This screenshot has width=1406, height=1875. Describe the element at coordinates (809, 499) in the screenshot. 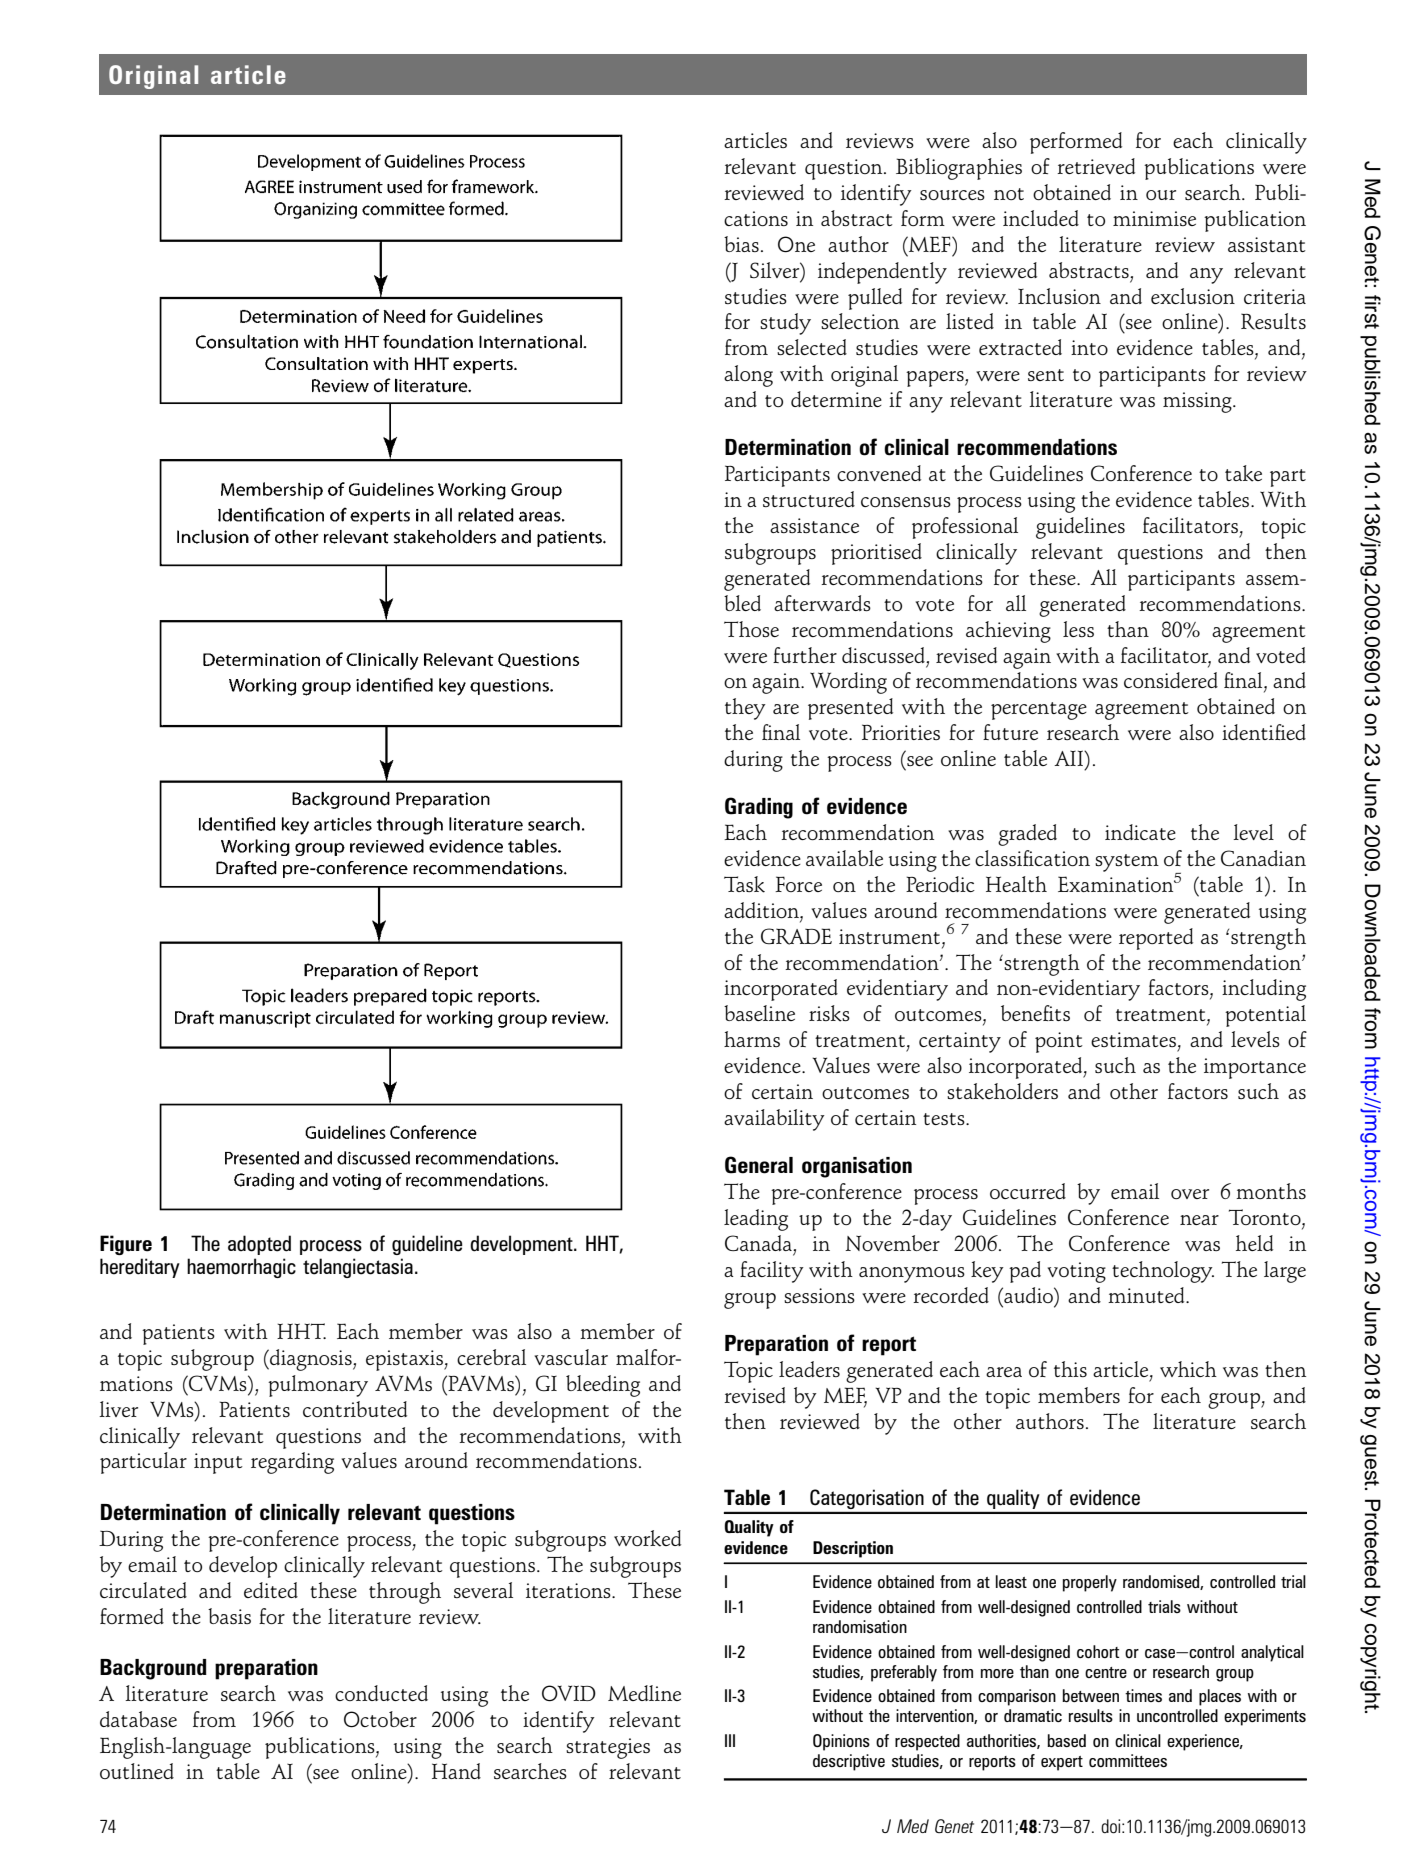

I see `structured` at that location.
